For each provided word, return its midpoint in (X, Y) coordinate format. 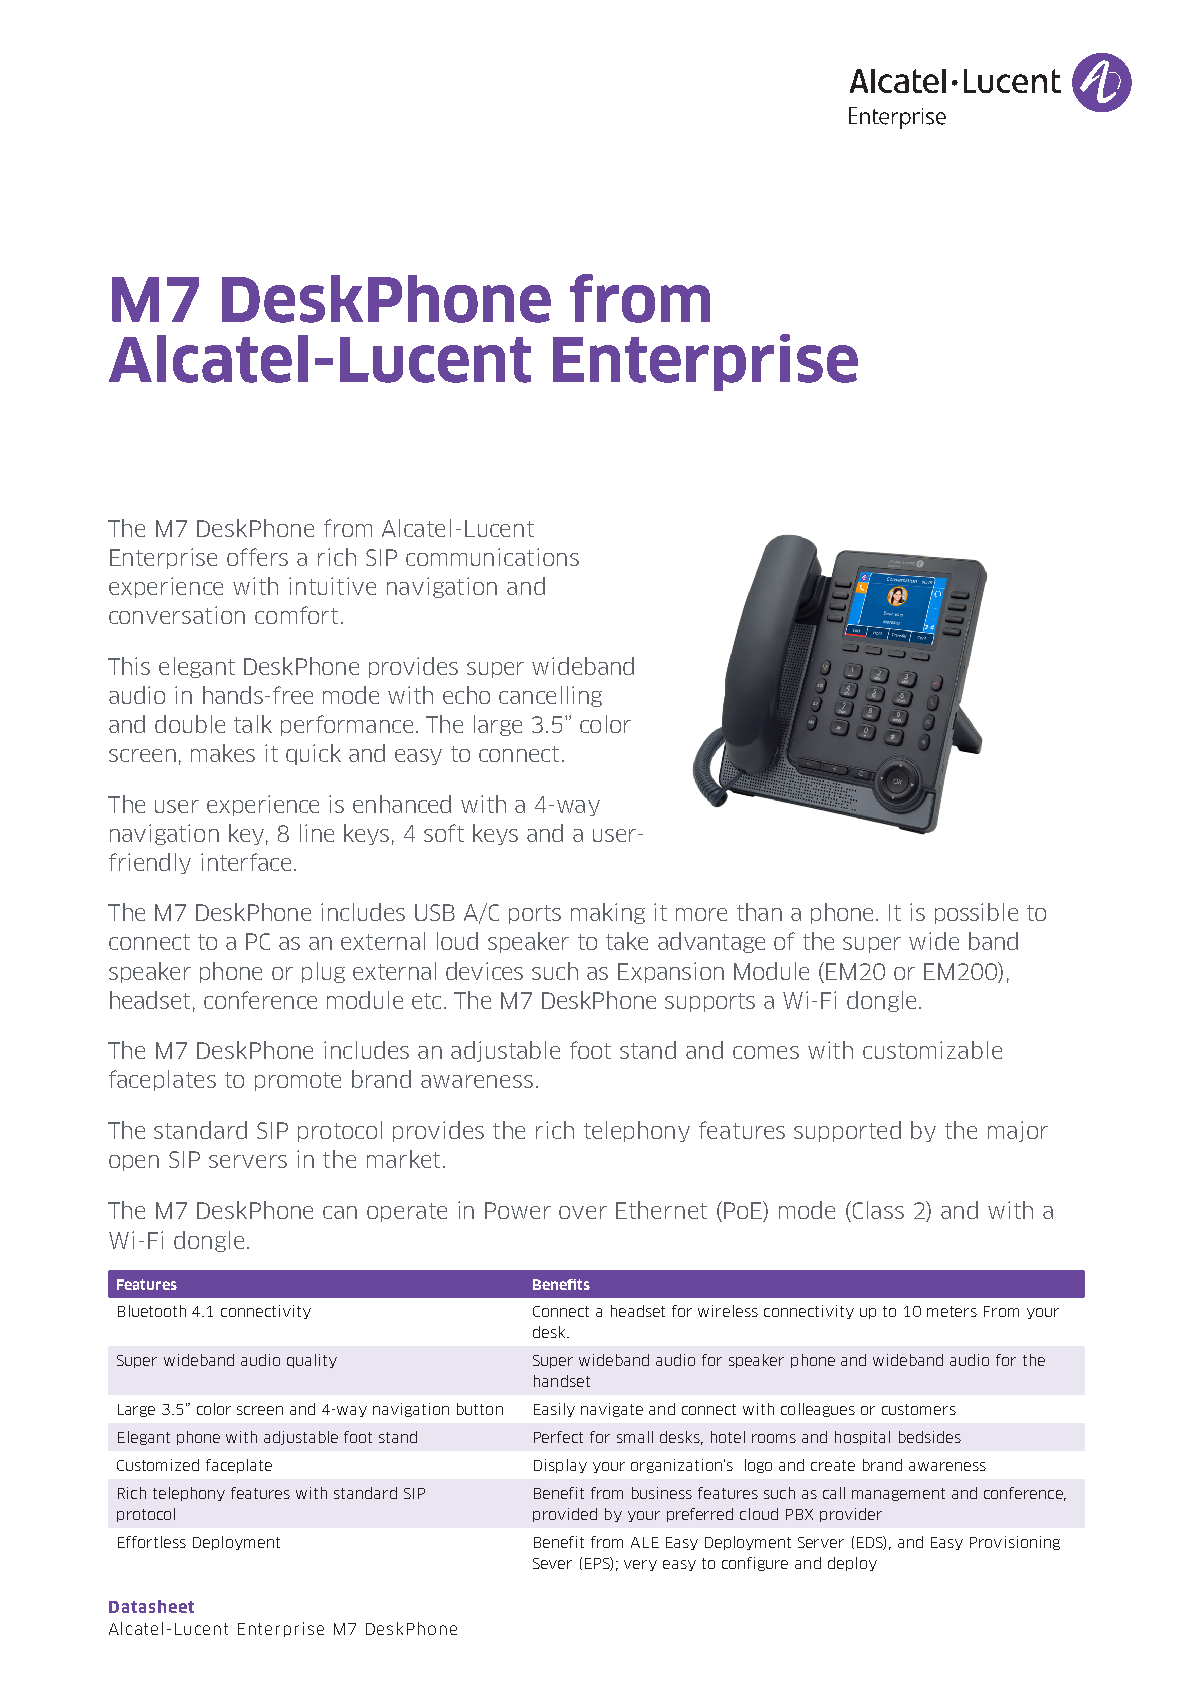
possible (976, 913)
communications (492, 557)
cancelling (550, 696)
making (608, 913)
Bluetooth (152, 1311)
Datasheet (151, 1606)
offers (257, 557)
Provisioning (1015, 1543)
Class (877, 1211)
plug (323, 972)
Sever (552, 1563)
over (583, 1212)
